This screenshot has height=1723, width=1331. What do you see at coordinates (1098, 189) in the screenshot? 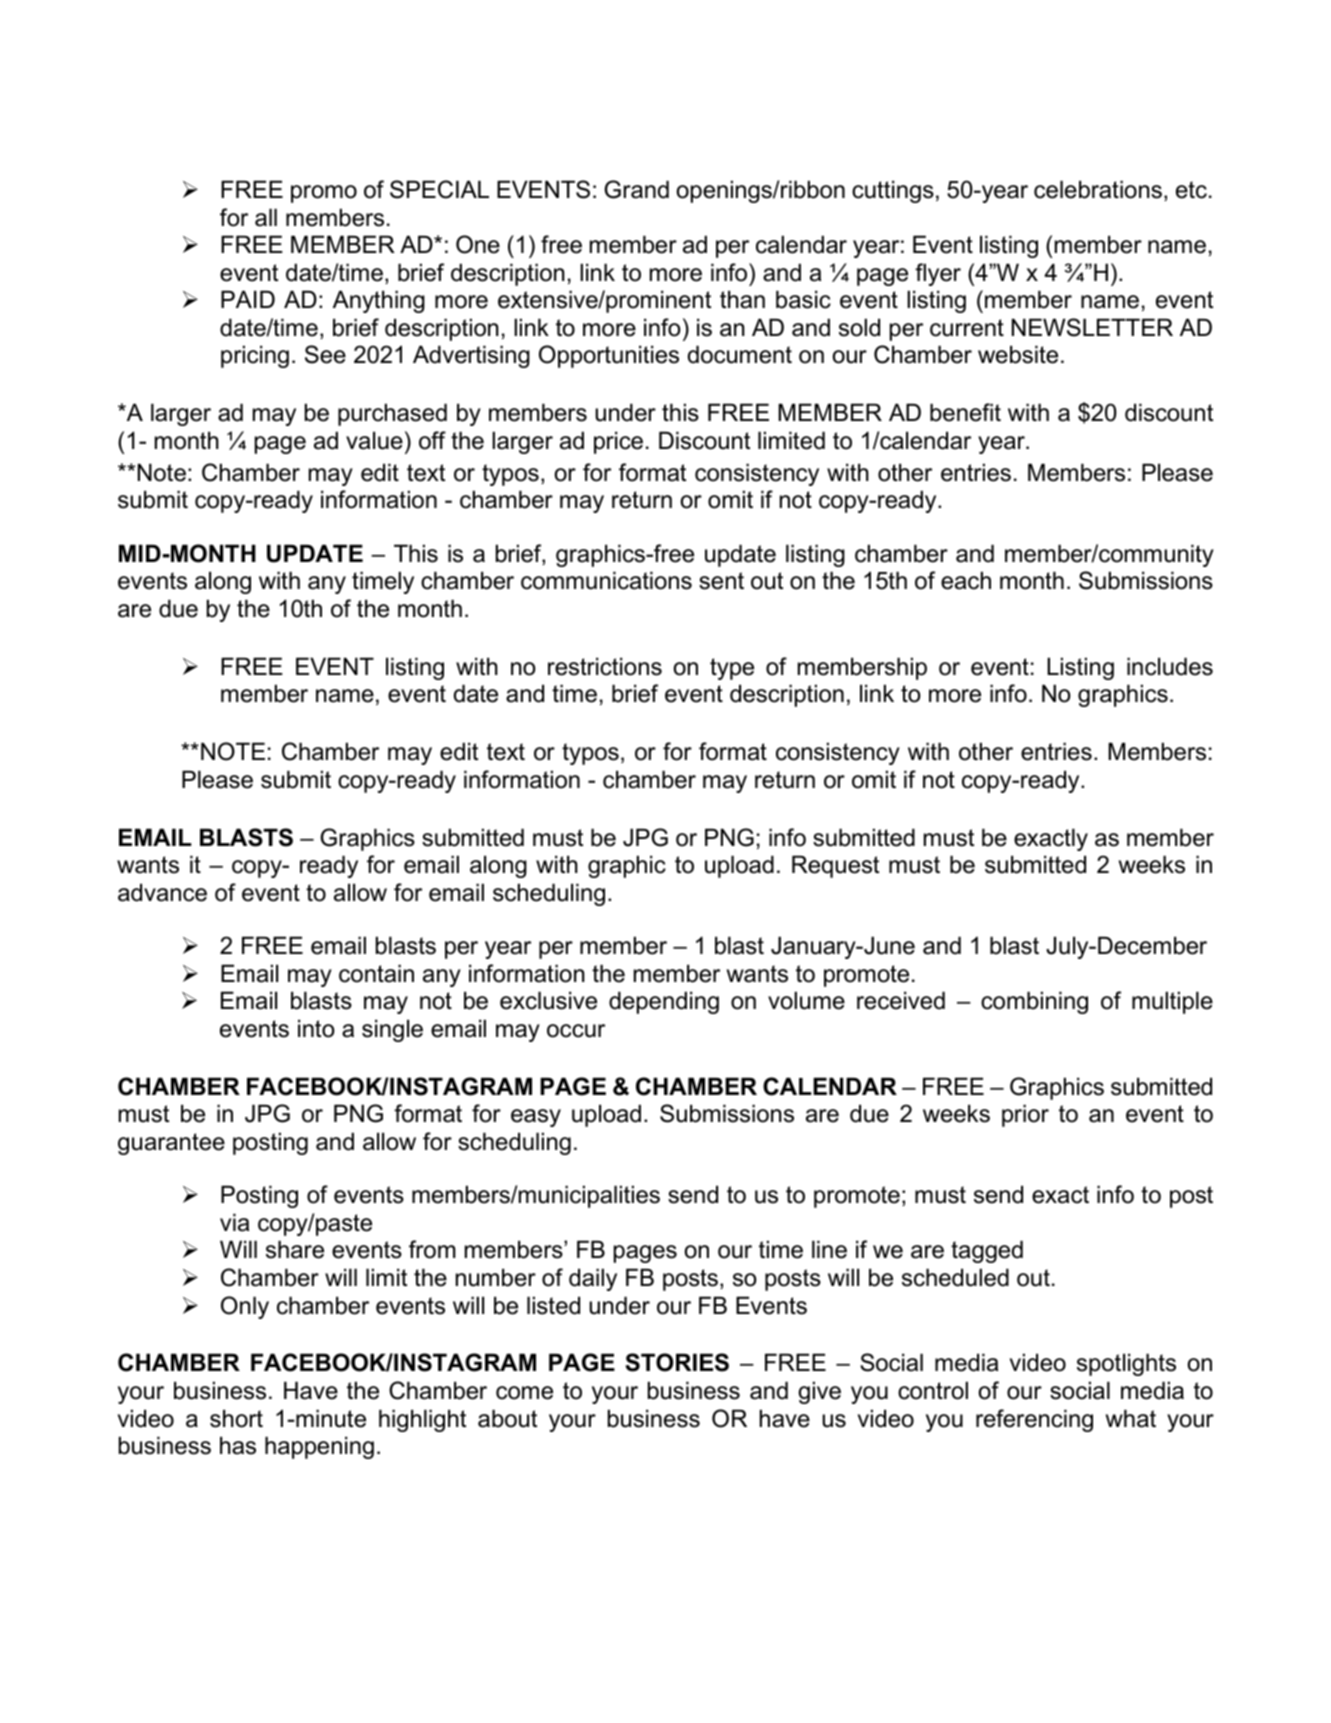
I see `celebrations` at bounding box center [1098, 189].
